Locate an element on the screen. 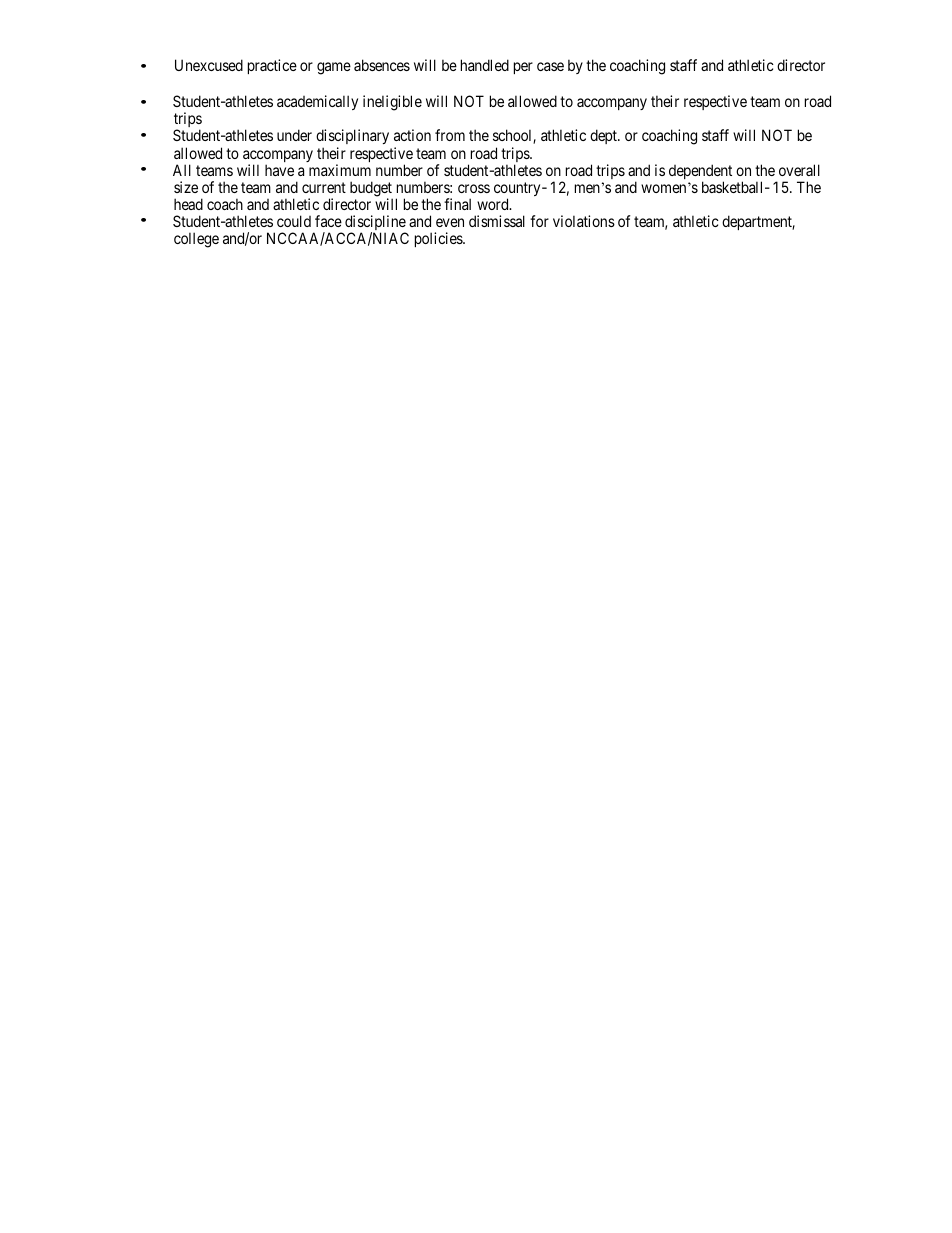 The width and height of the screenshot is (952, 1233). practice is located at coordinates (272, 66).
